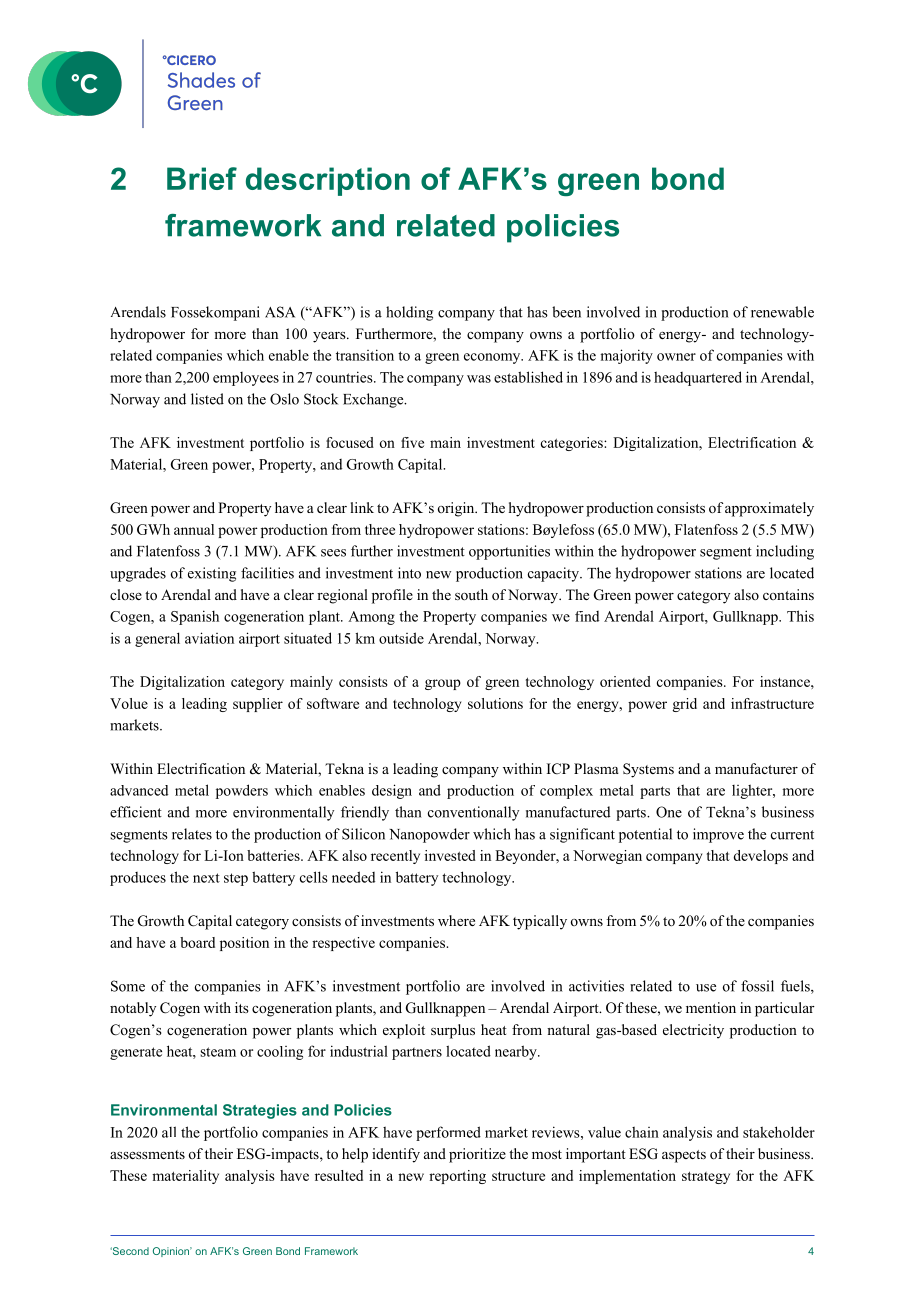 This screenshot has width=924, height=1308. What do you see at coordinates (782, 312) in the screenshot?
I see `renewable` at bounding box center [782, 312].
